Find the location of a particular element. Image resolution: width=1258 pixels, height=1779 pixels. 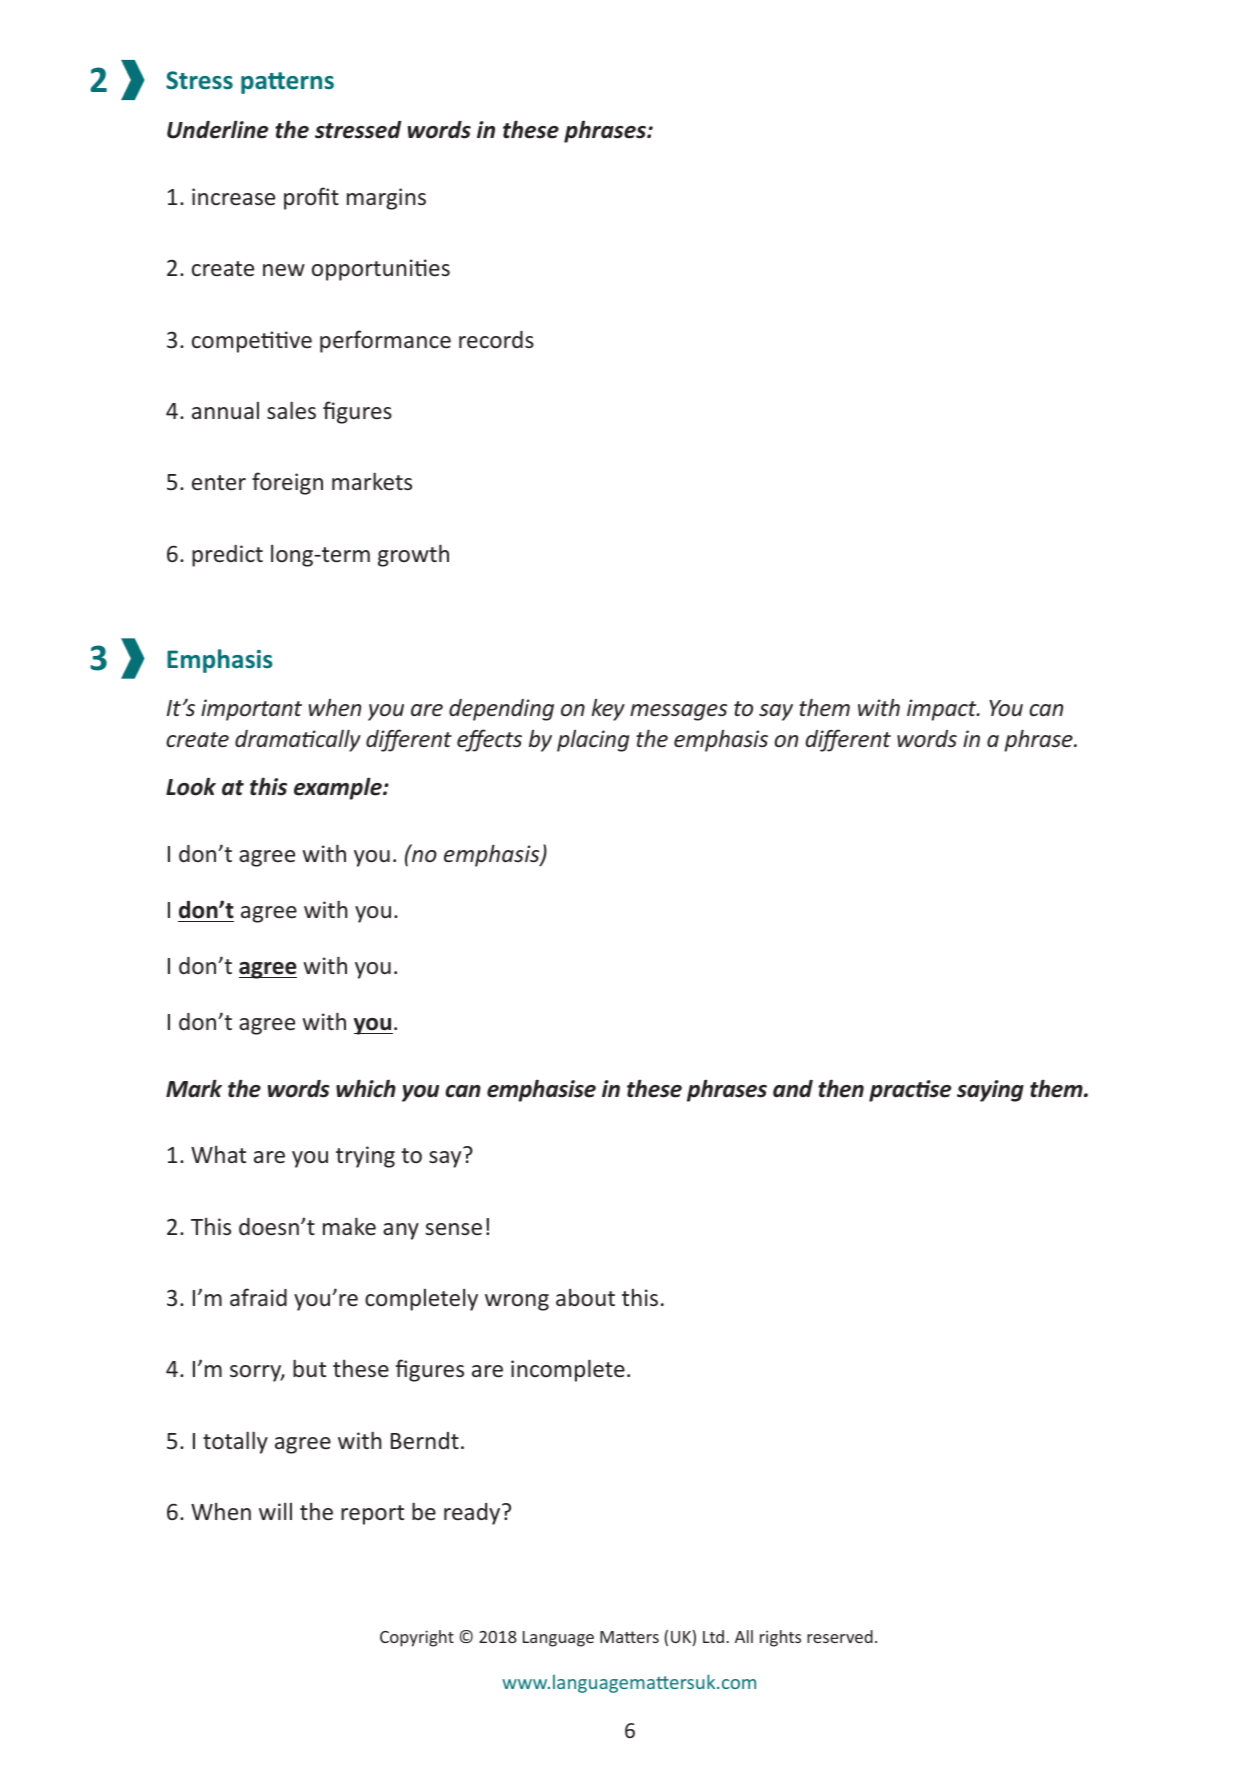

practise is located at coordinates (910, 1091).
